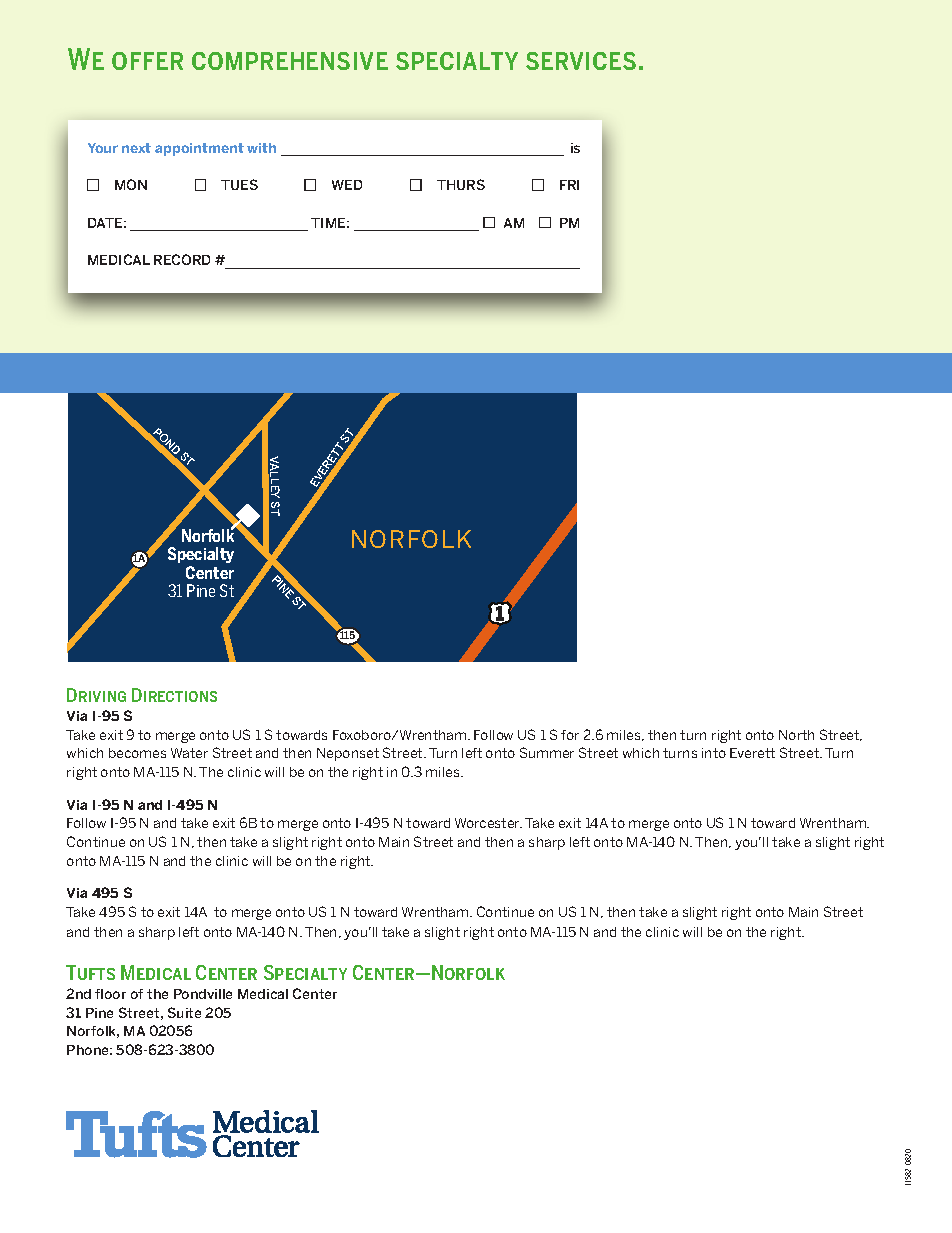  Describe the element at coordinates (147, 61) in the screenshot. I see `offer` at that location.
